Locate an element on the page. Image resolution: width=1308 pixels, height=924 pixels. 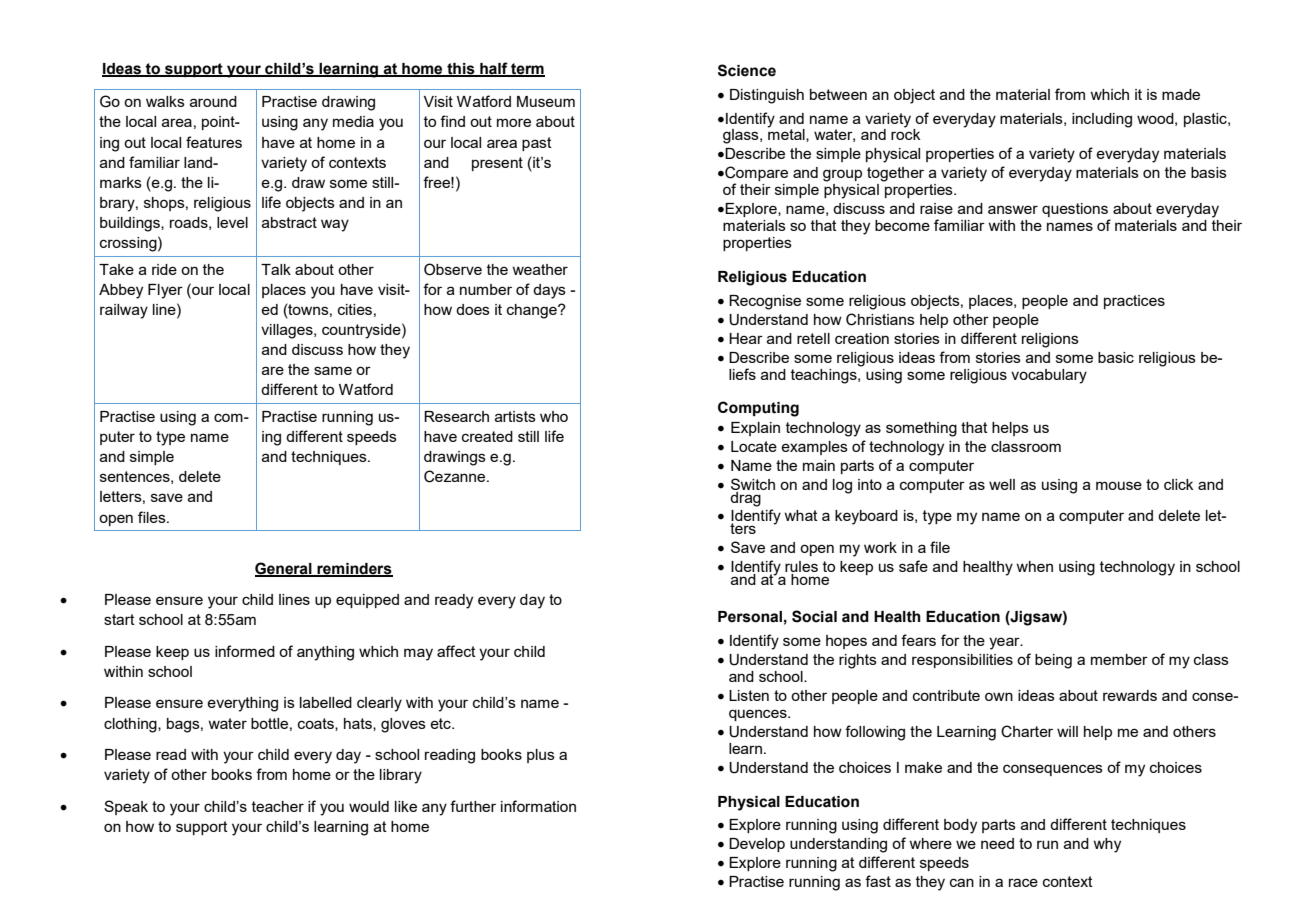
rules is located at coordinates (801, 568).
